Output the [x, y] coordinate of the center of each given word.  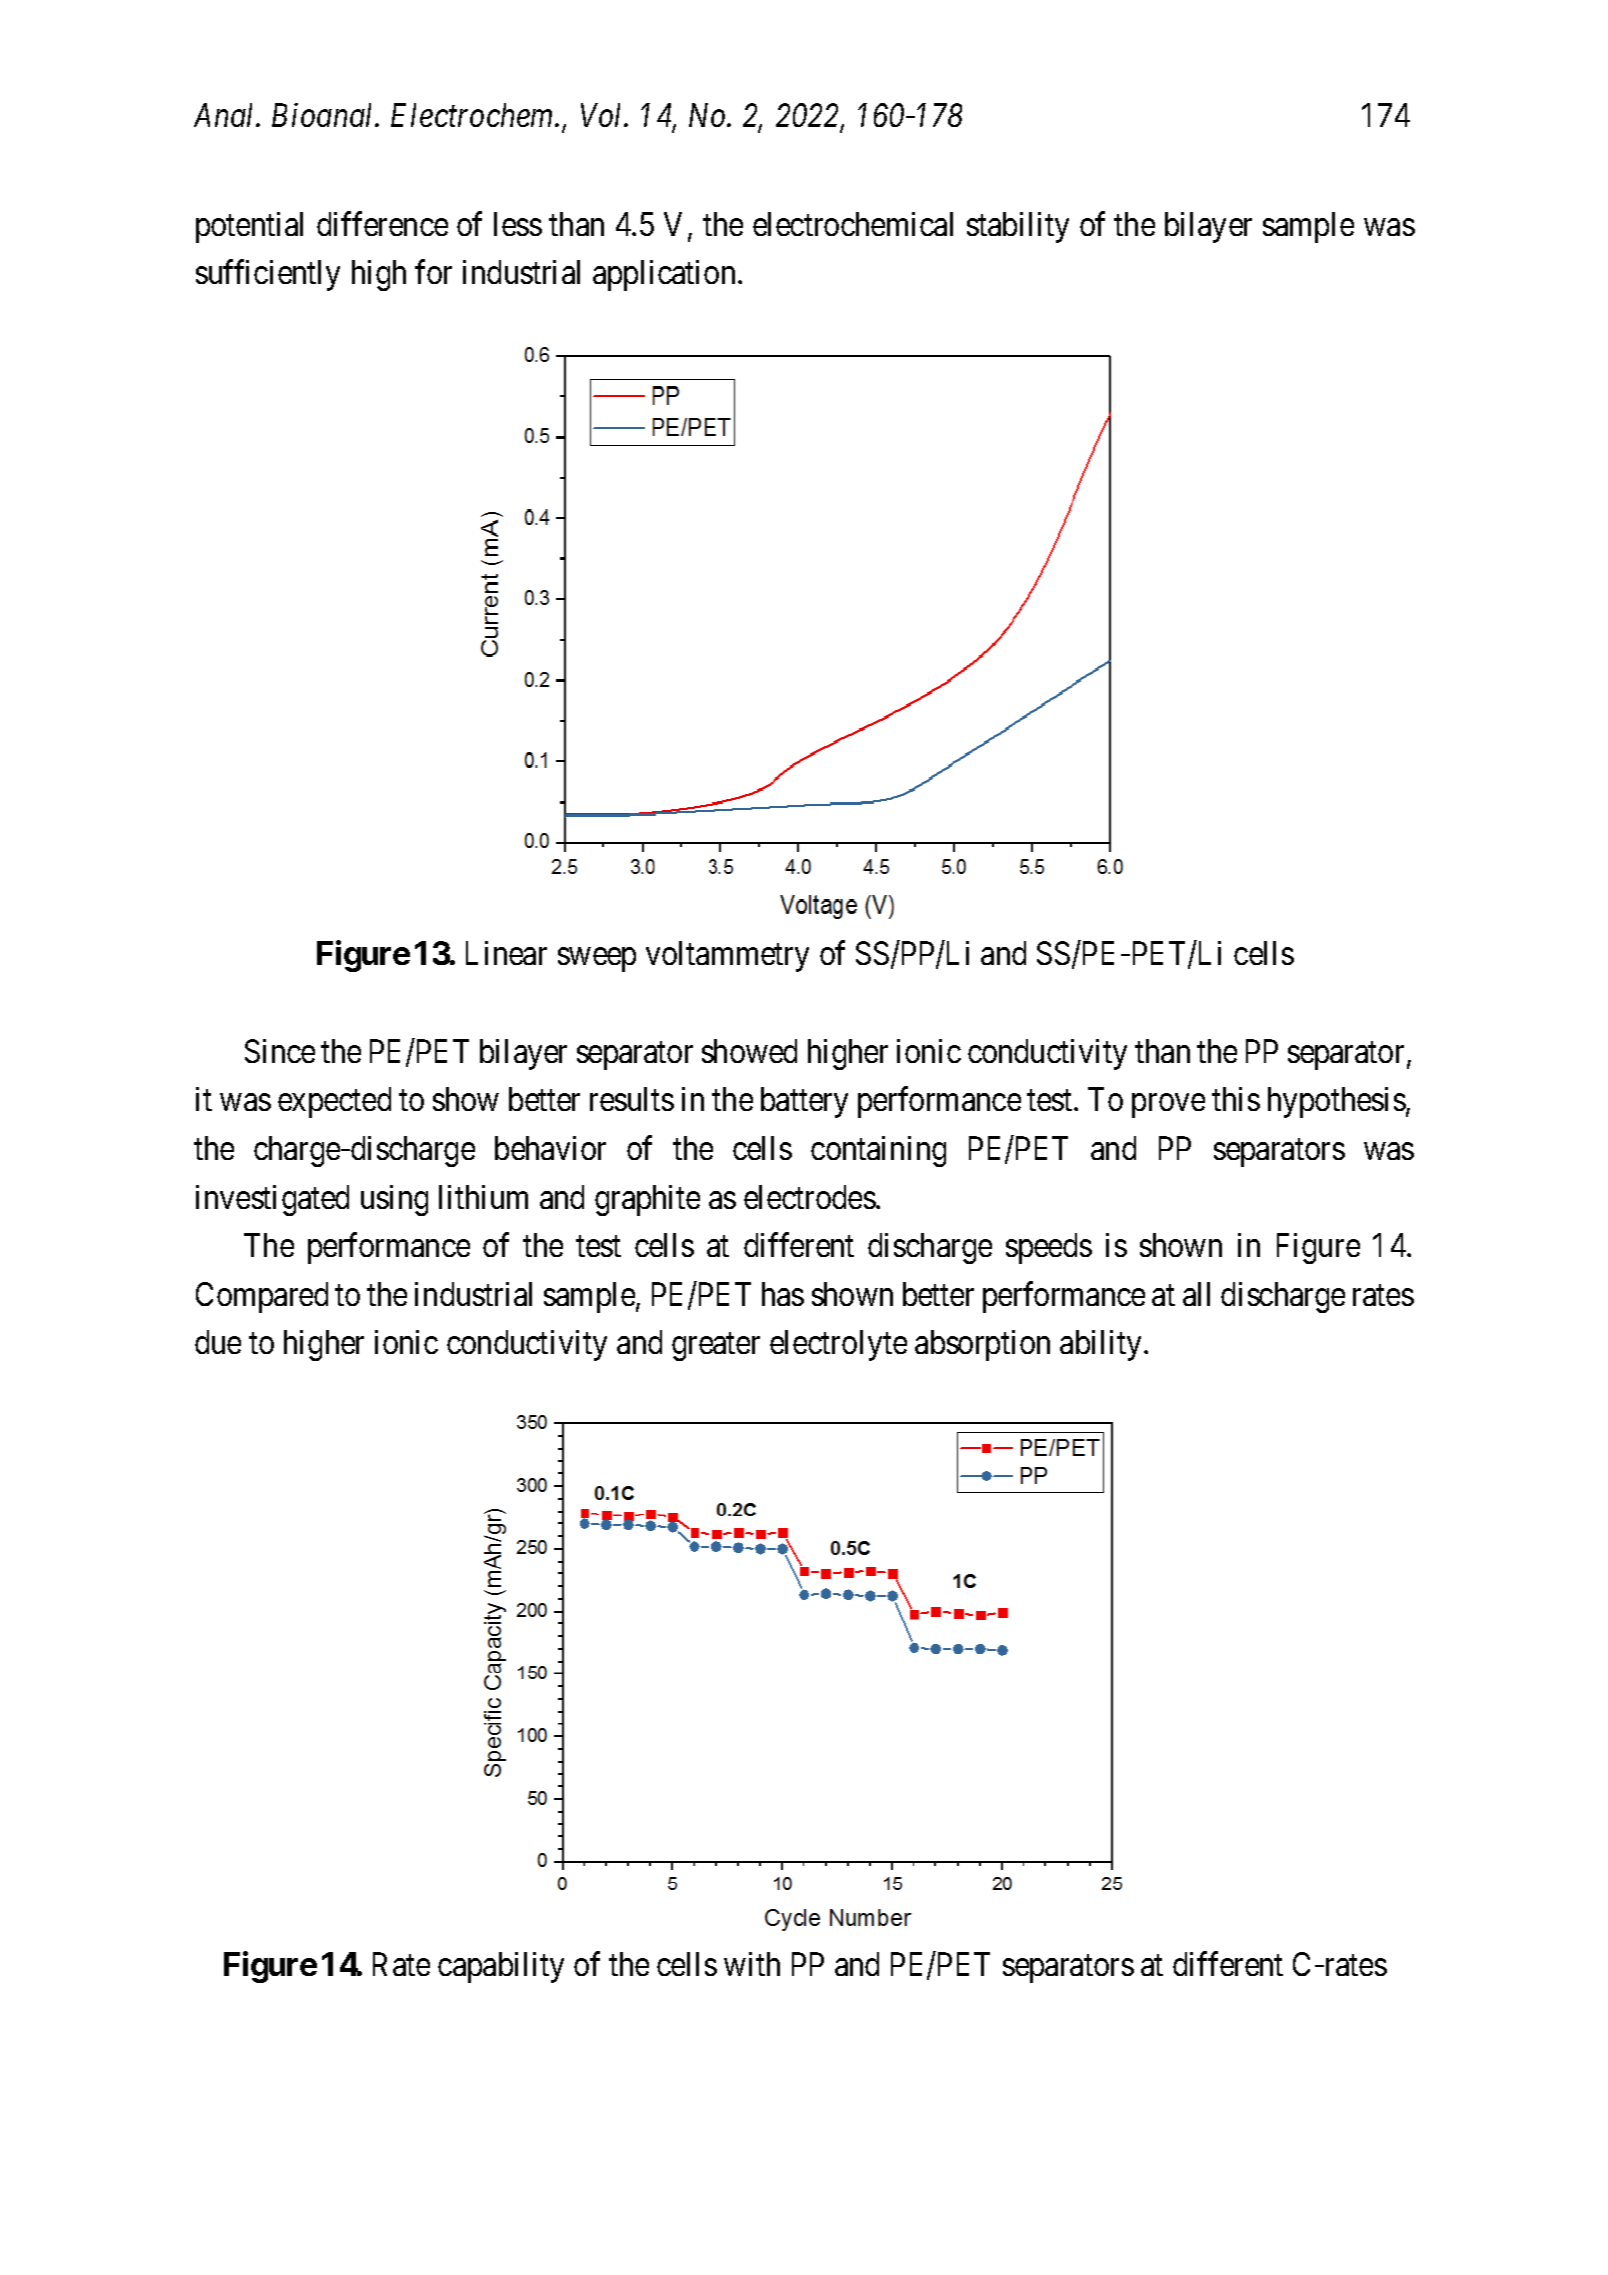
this [1236, 1099]
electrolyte [838, 1345]
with [752, 1964]
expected [334, 1102]
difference [382, 223]
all [1196, 1294]
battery [804, 1102]
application [664, 275]
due [218, 1342]
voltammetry [727, 956]
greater [716, 1347]
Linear [506, 953]
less [518, 224]
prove [1168, 1106]
